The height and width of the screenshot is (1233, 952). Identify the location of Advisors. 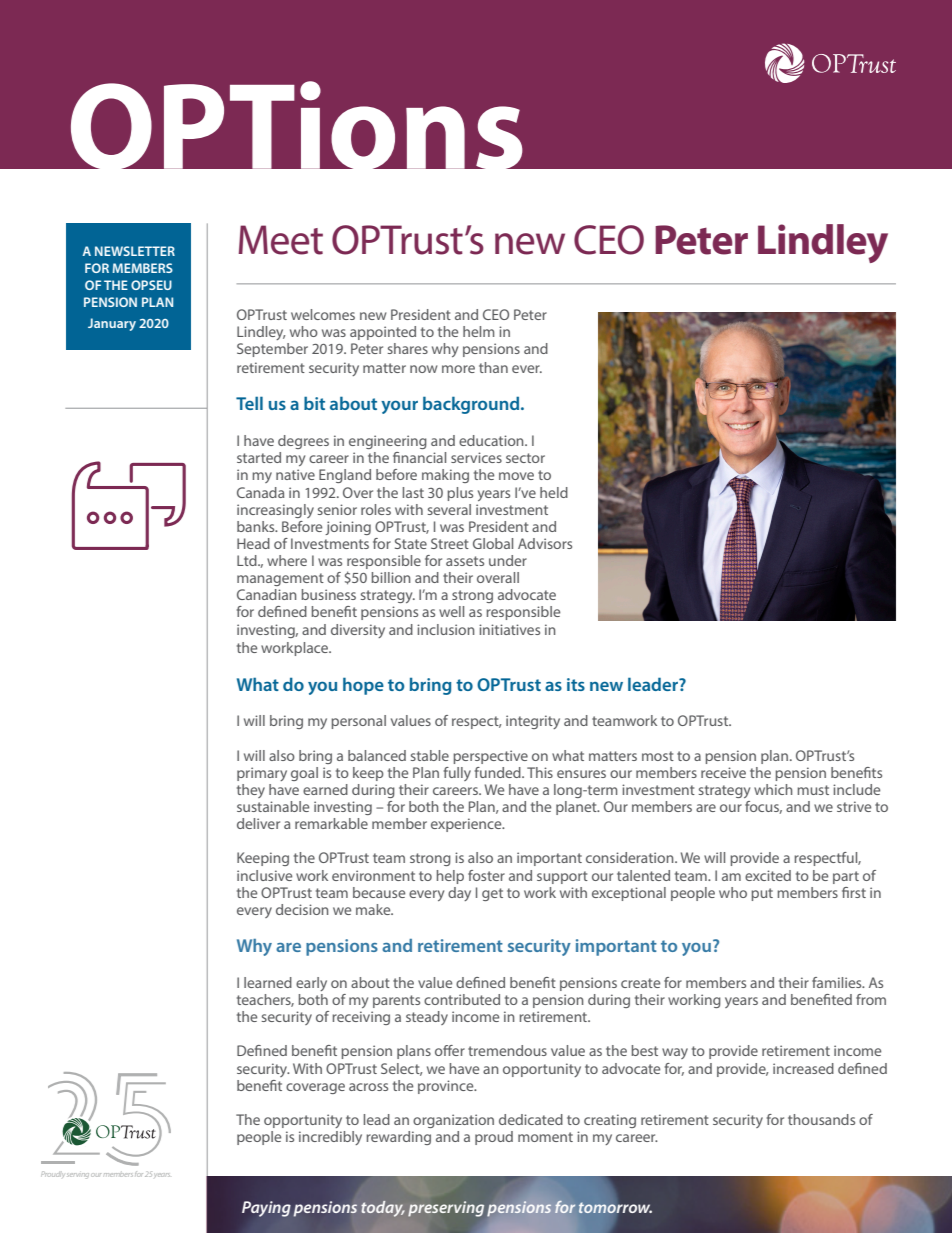
(545, 543).
